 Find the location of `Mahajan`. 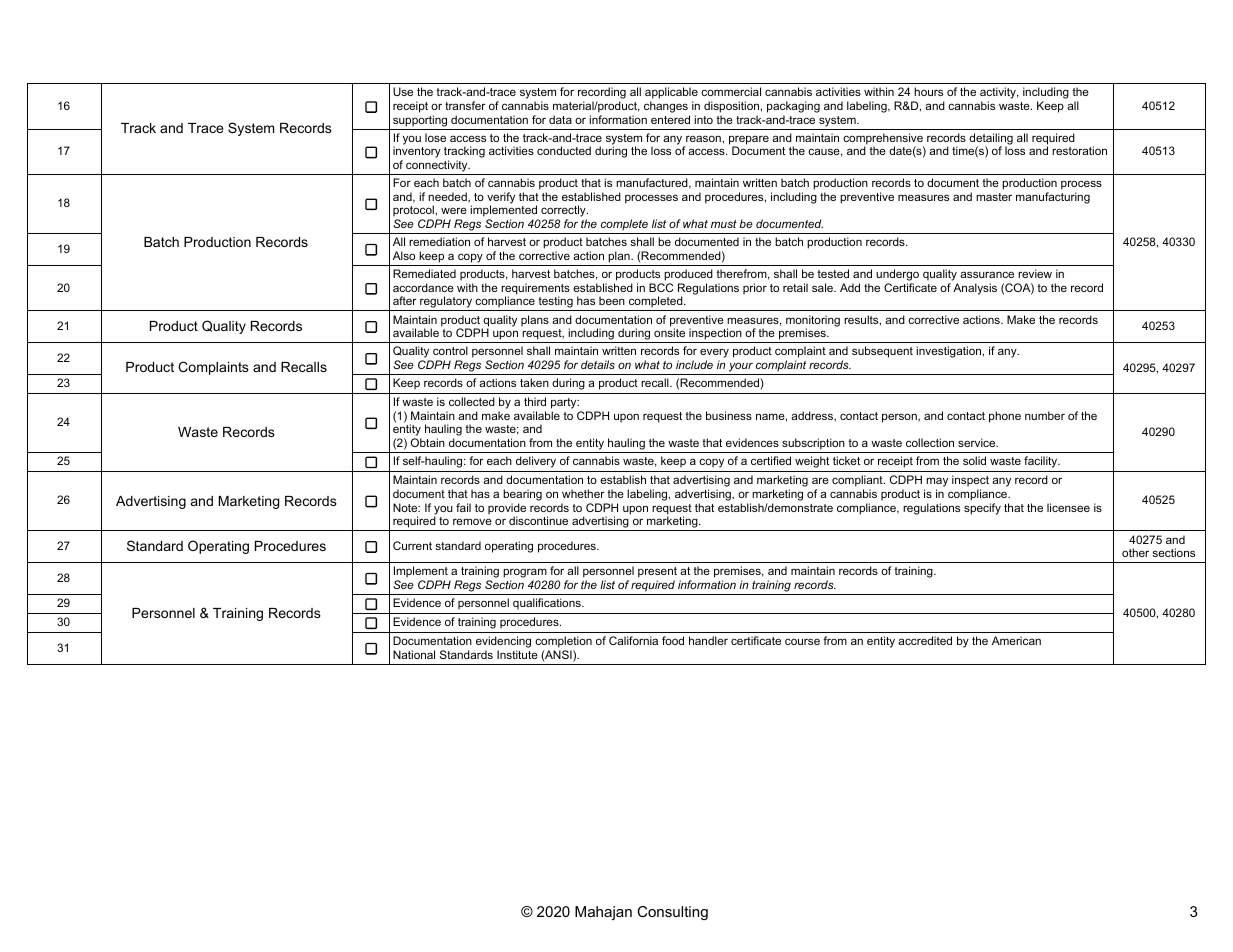

Mahajan is located at coordinates (603, 913).
